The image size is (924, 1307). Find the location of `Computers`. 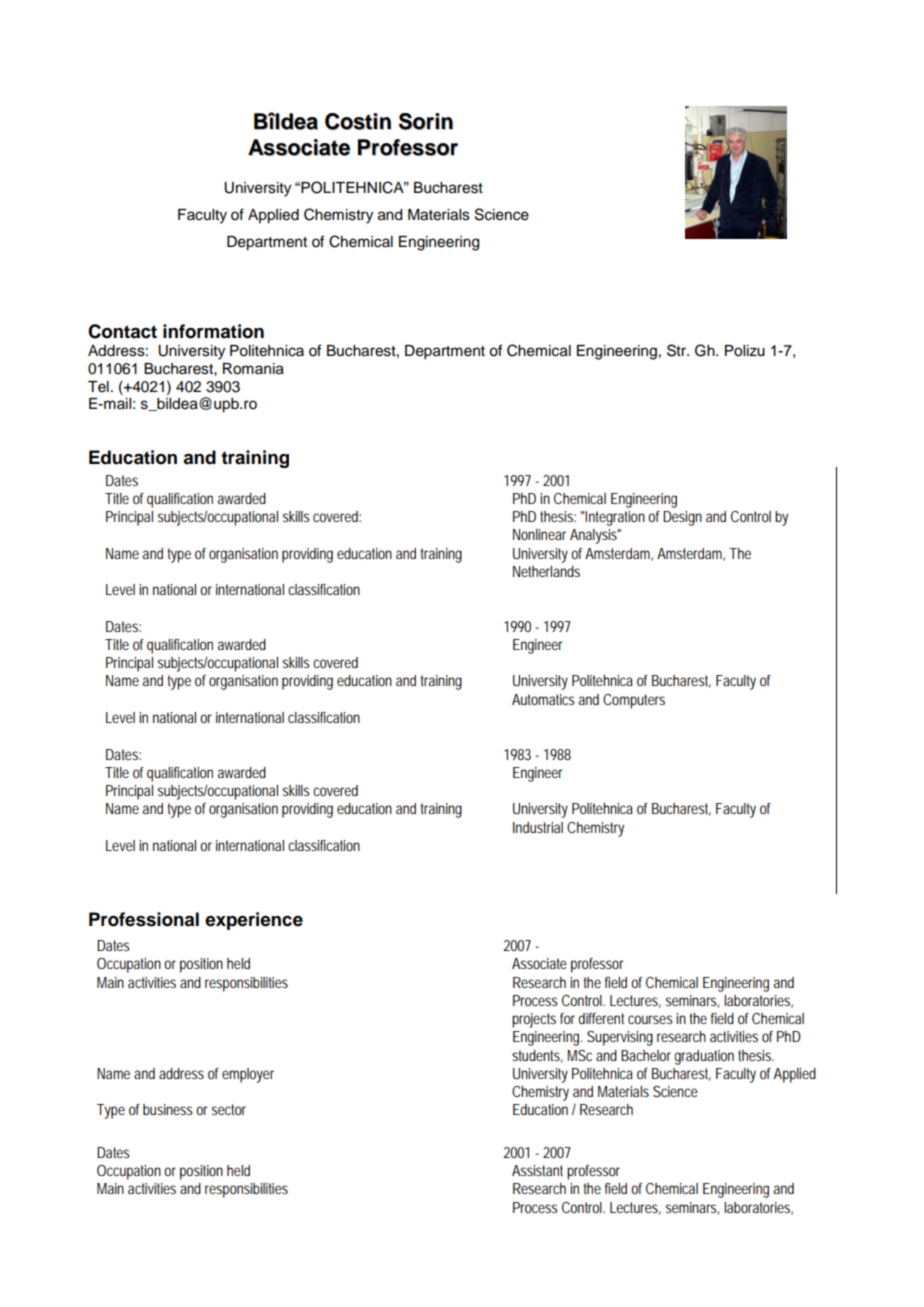

Computers is located at coordinates (634, 701).
